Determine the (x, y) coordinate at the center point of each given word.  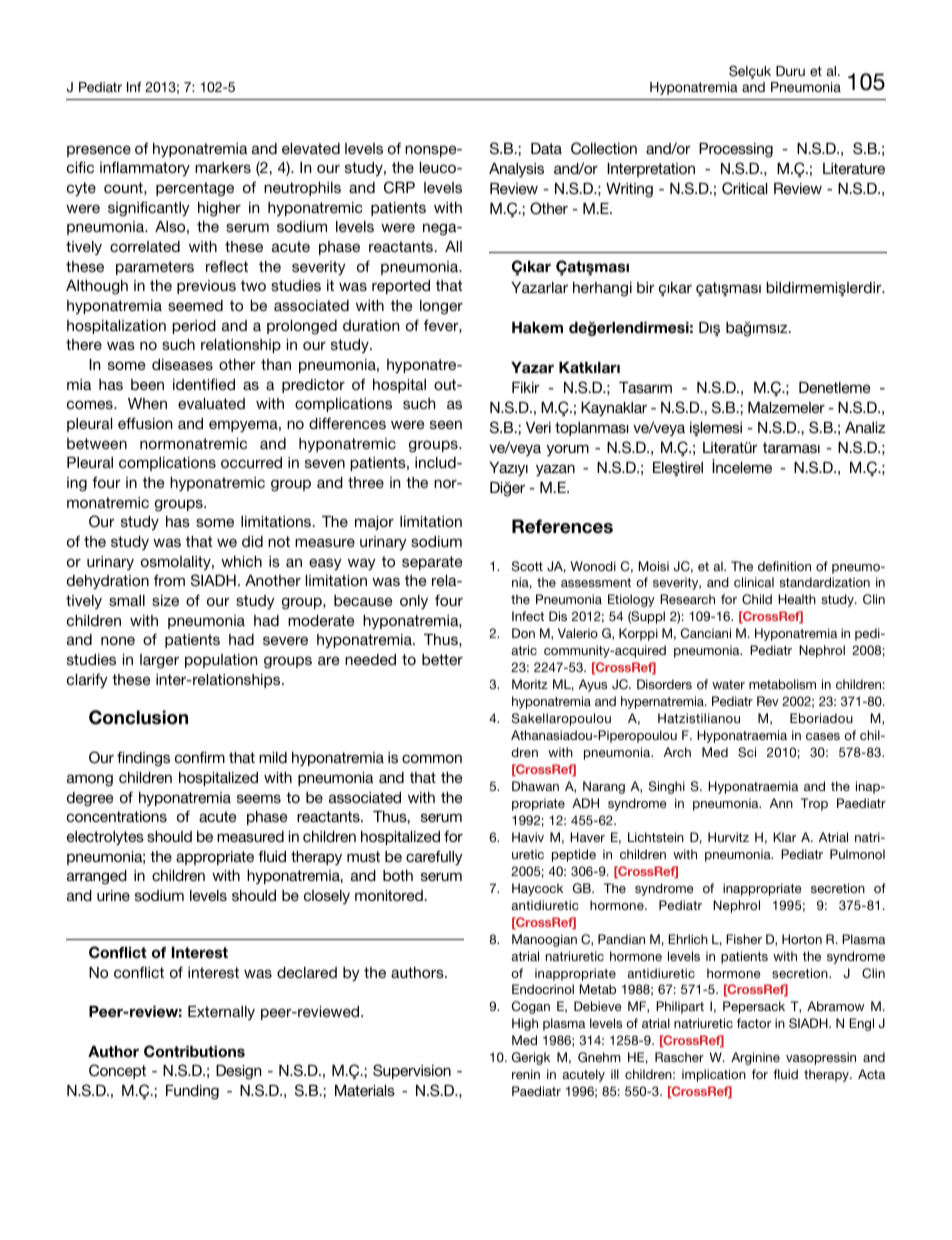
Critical (744, 188)
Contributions (194, 1051)
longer (441, 307)
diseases (182, 364)
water (728, 684)
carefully (434, 858)
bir (646, 287)
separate (432, 563)
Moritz (530, 684)
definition (784, 566)
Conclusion (138, 717)
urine (113, 895)
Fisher (744, 939)
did (252, 541)
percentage (195, 189)
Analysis (516, 170)
